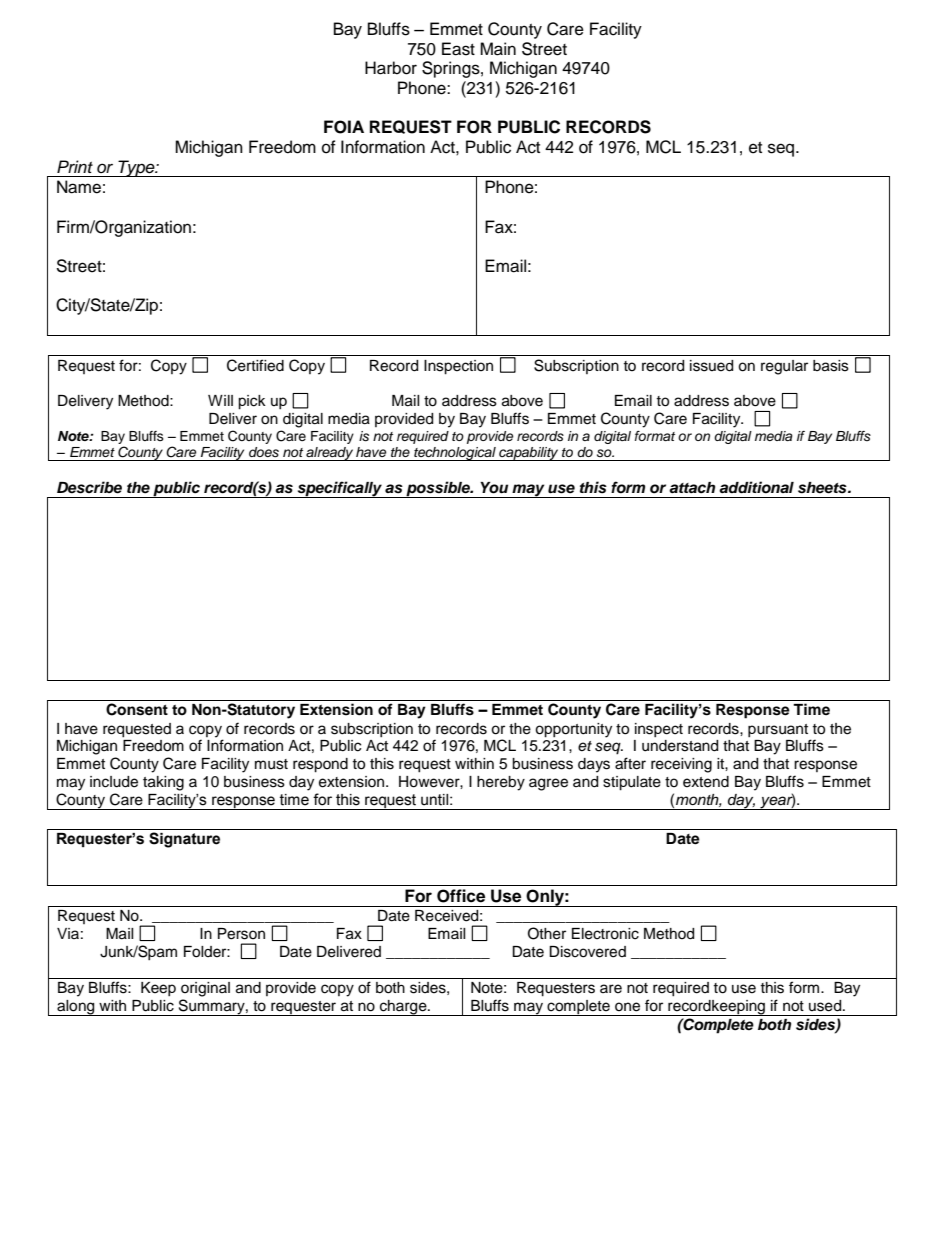 The height and width of the page is (1233, 952). I want to click on Describe, so click(89, 487).
